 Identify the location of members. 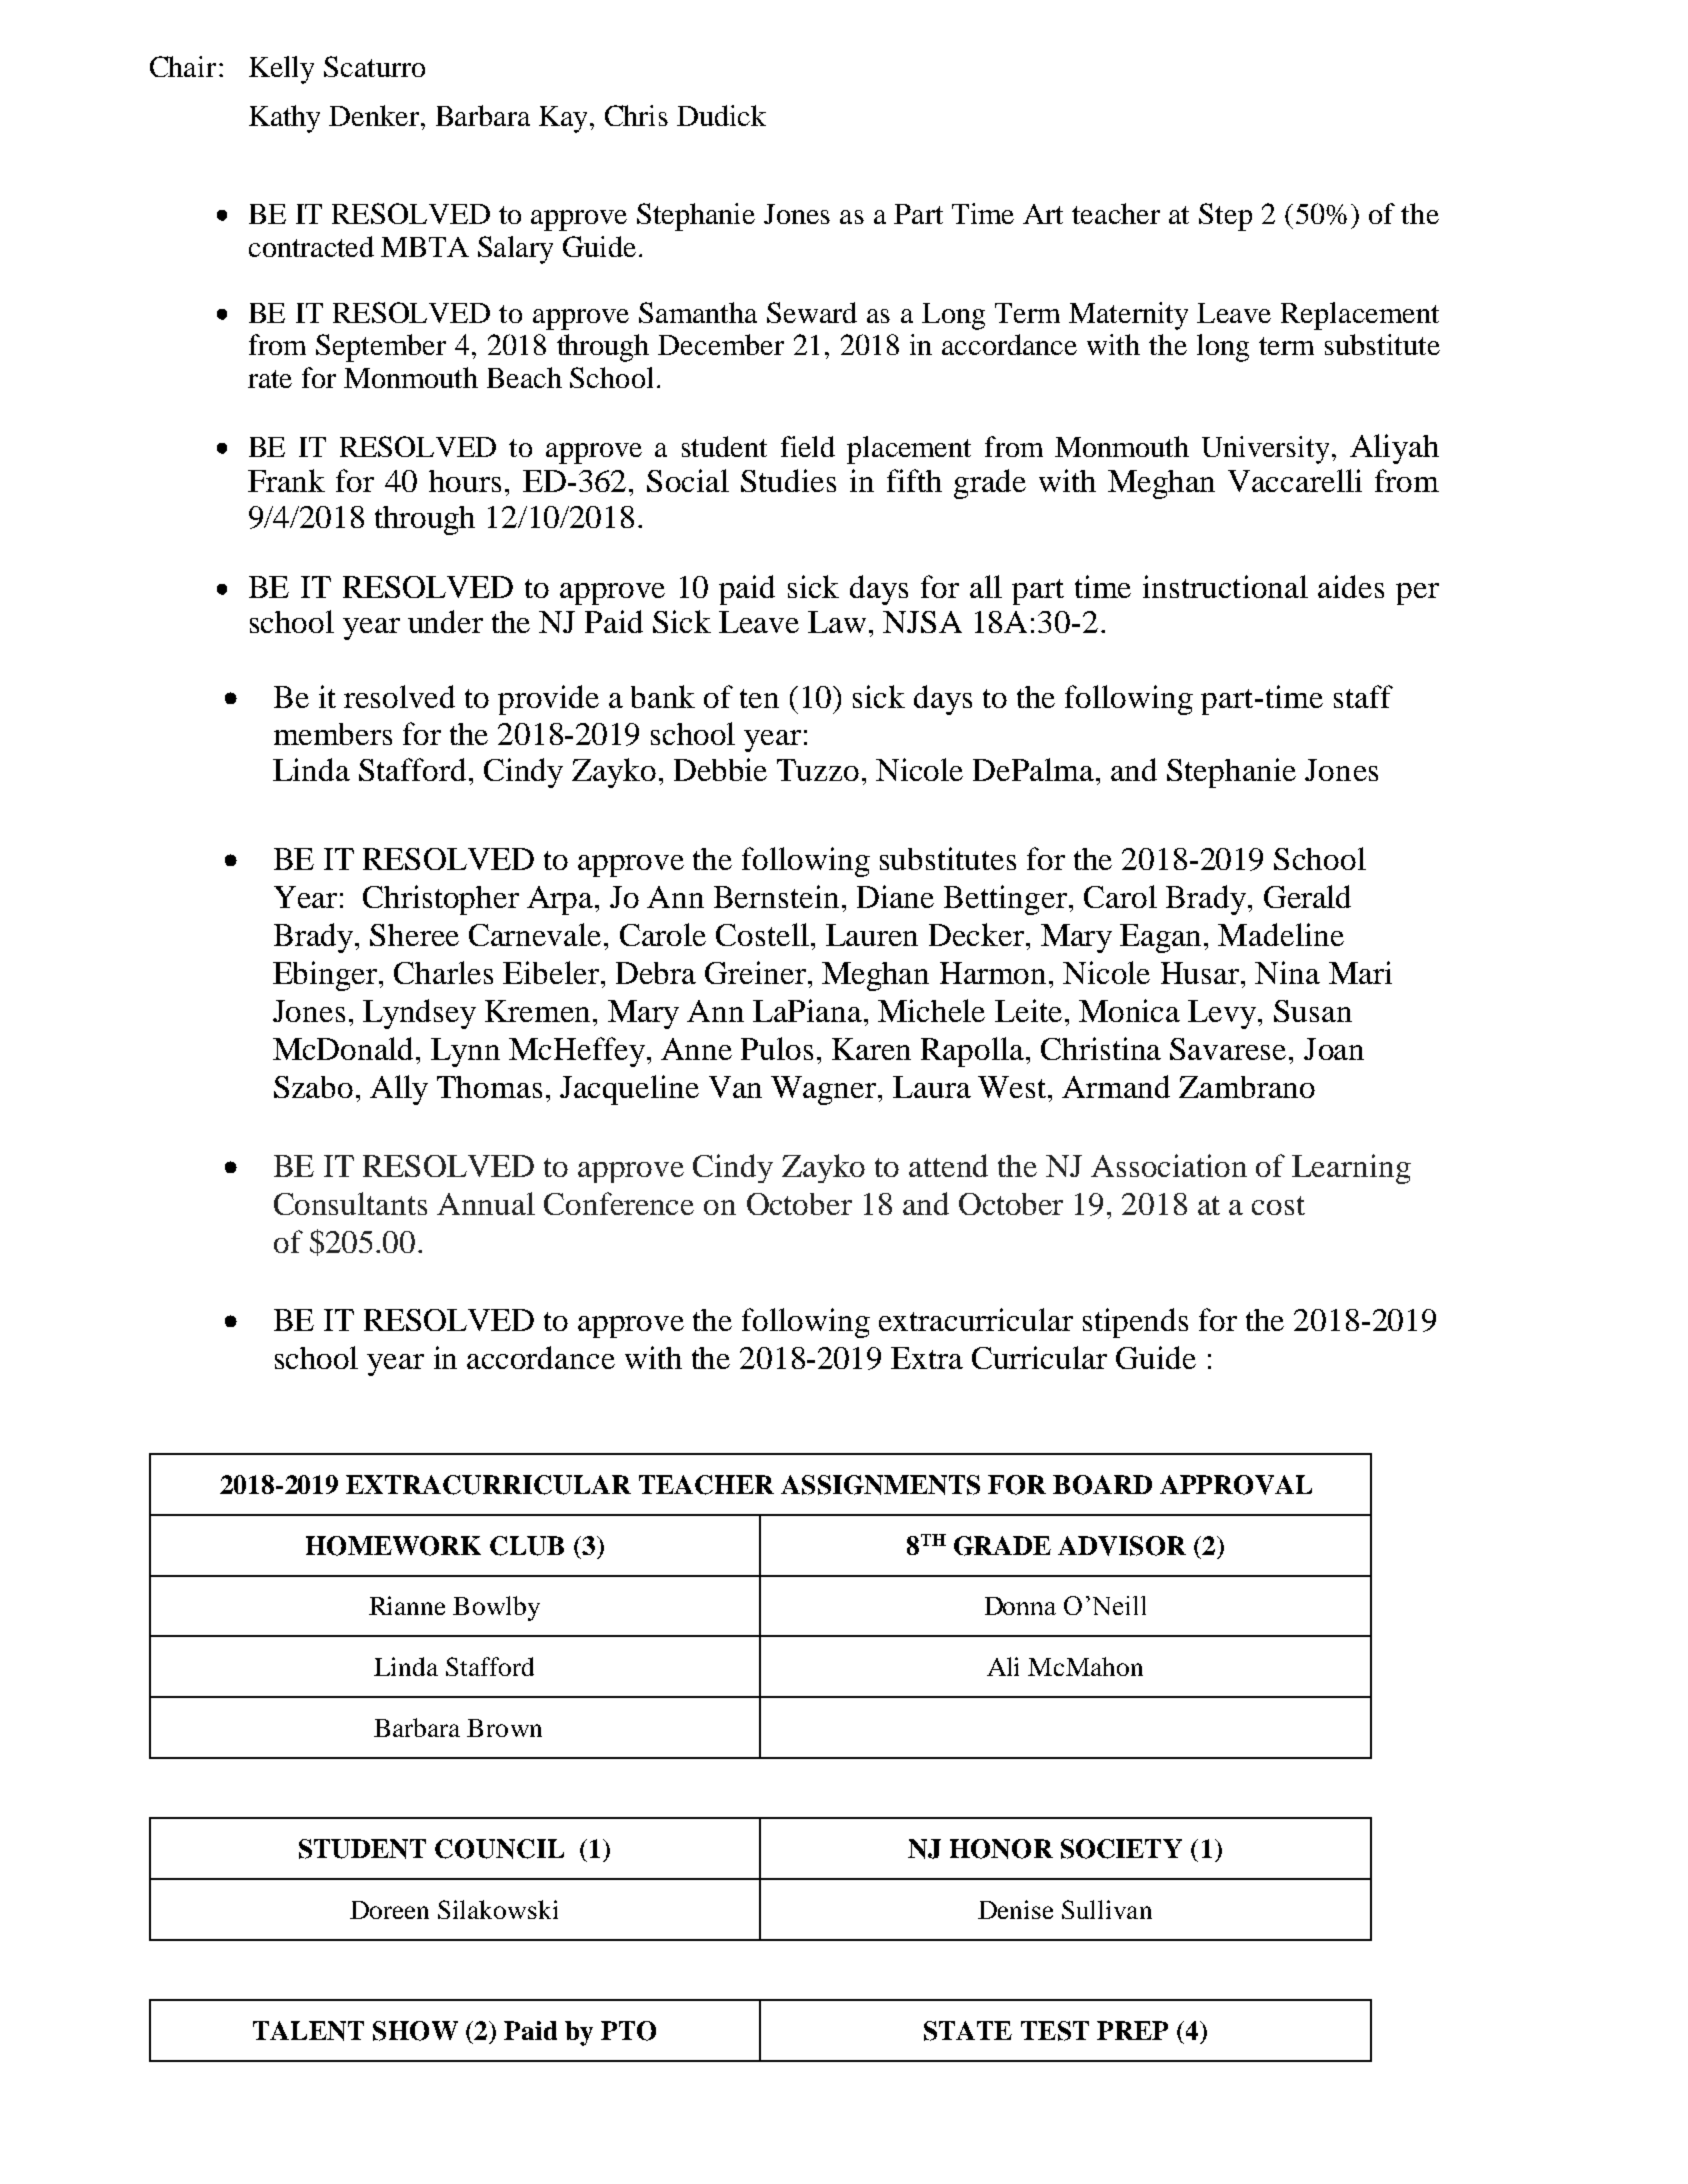
(333, 734).
